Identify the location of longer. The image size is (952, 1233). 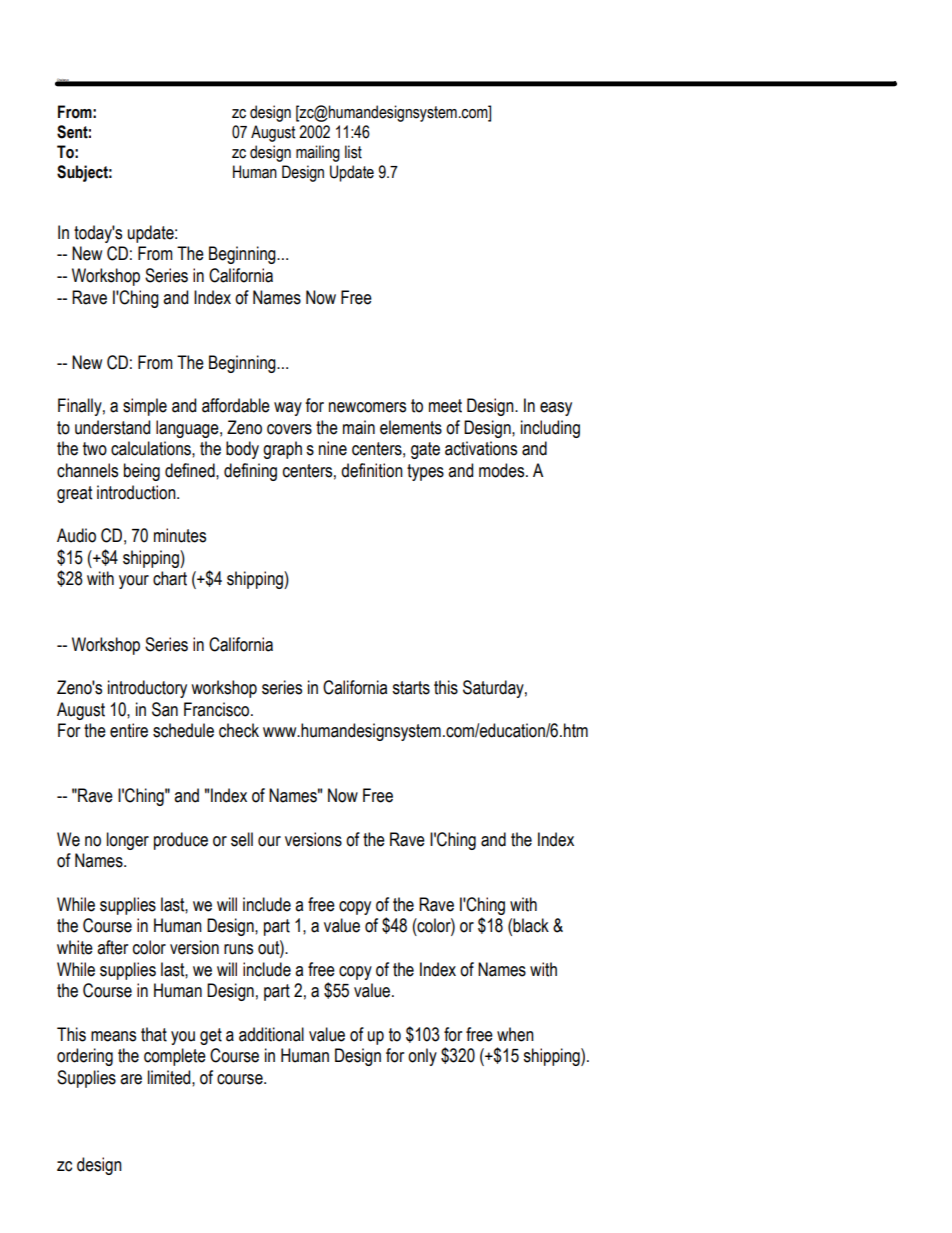
(128, 841).
